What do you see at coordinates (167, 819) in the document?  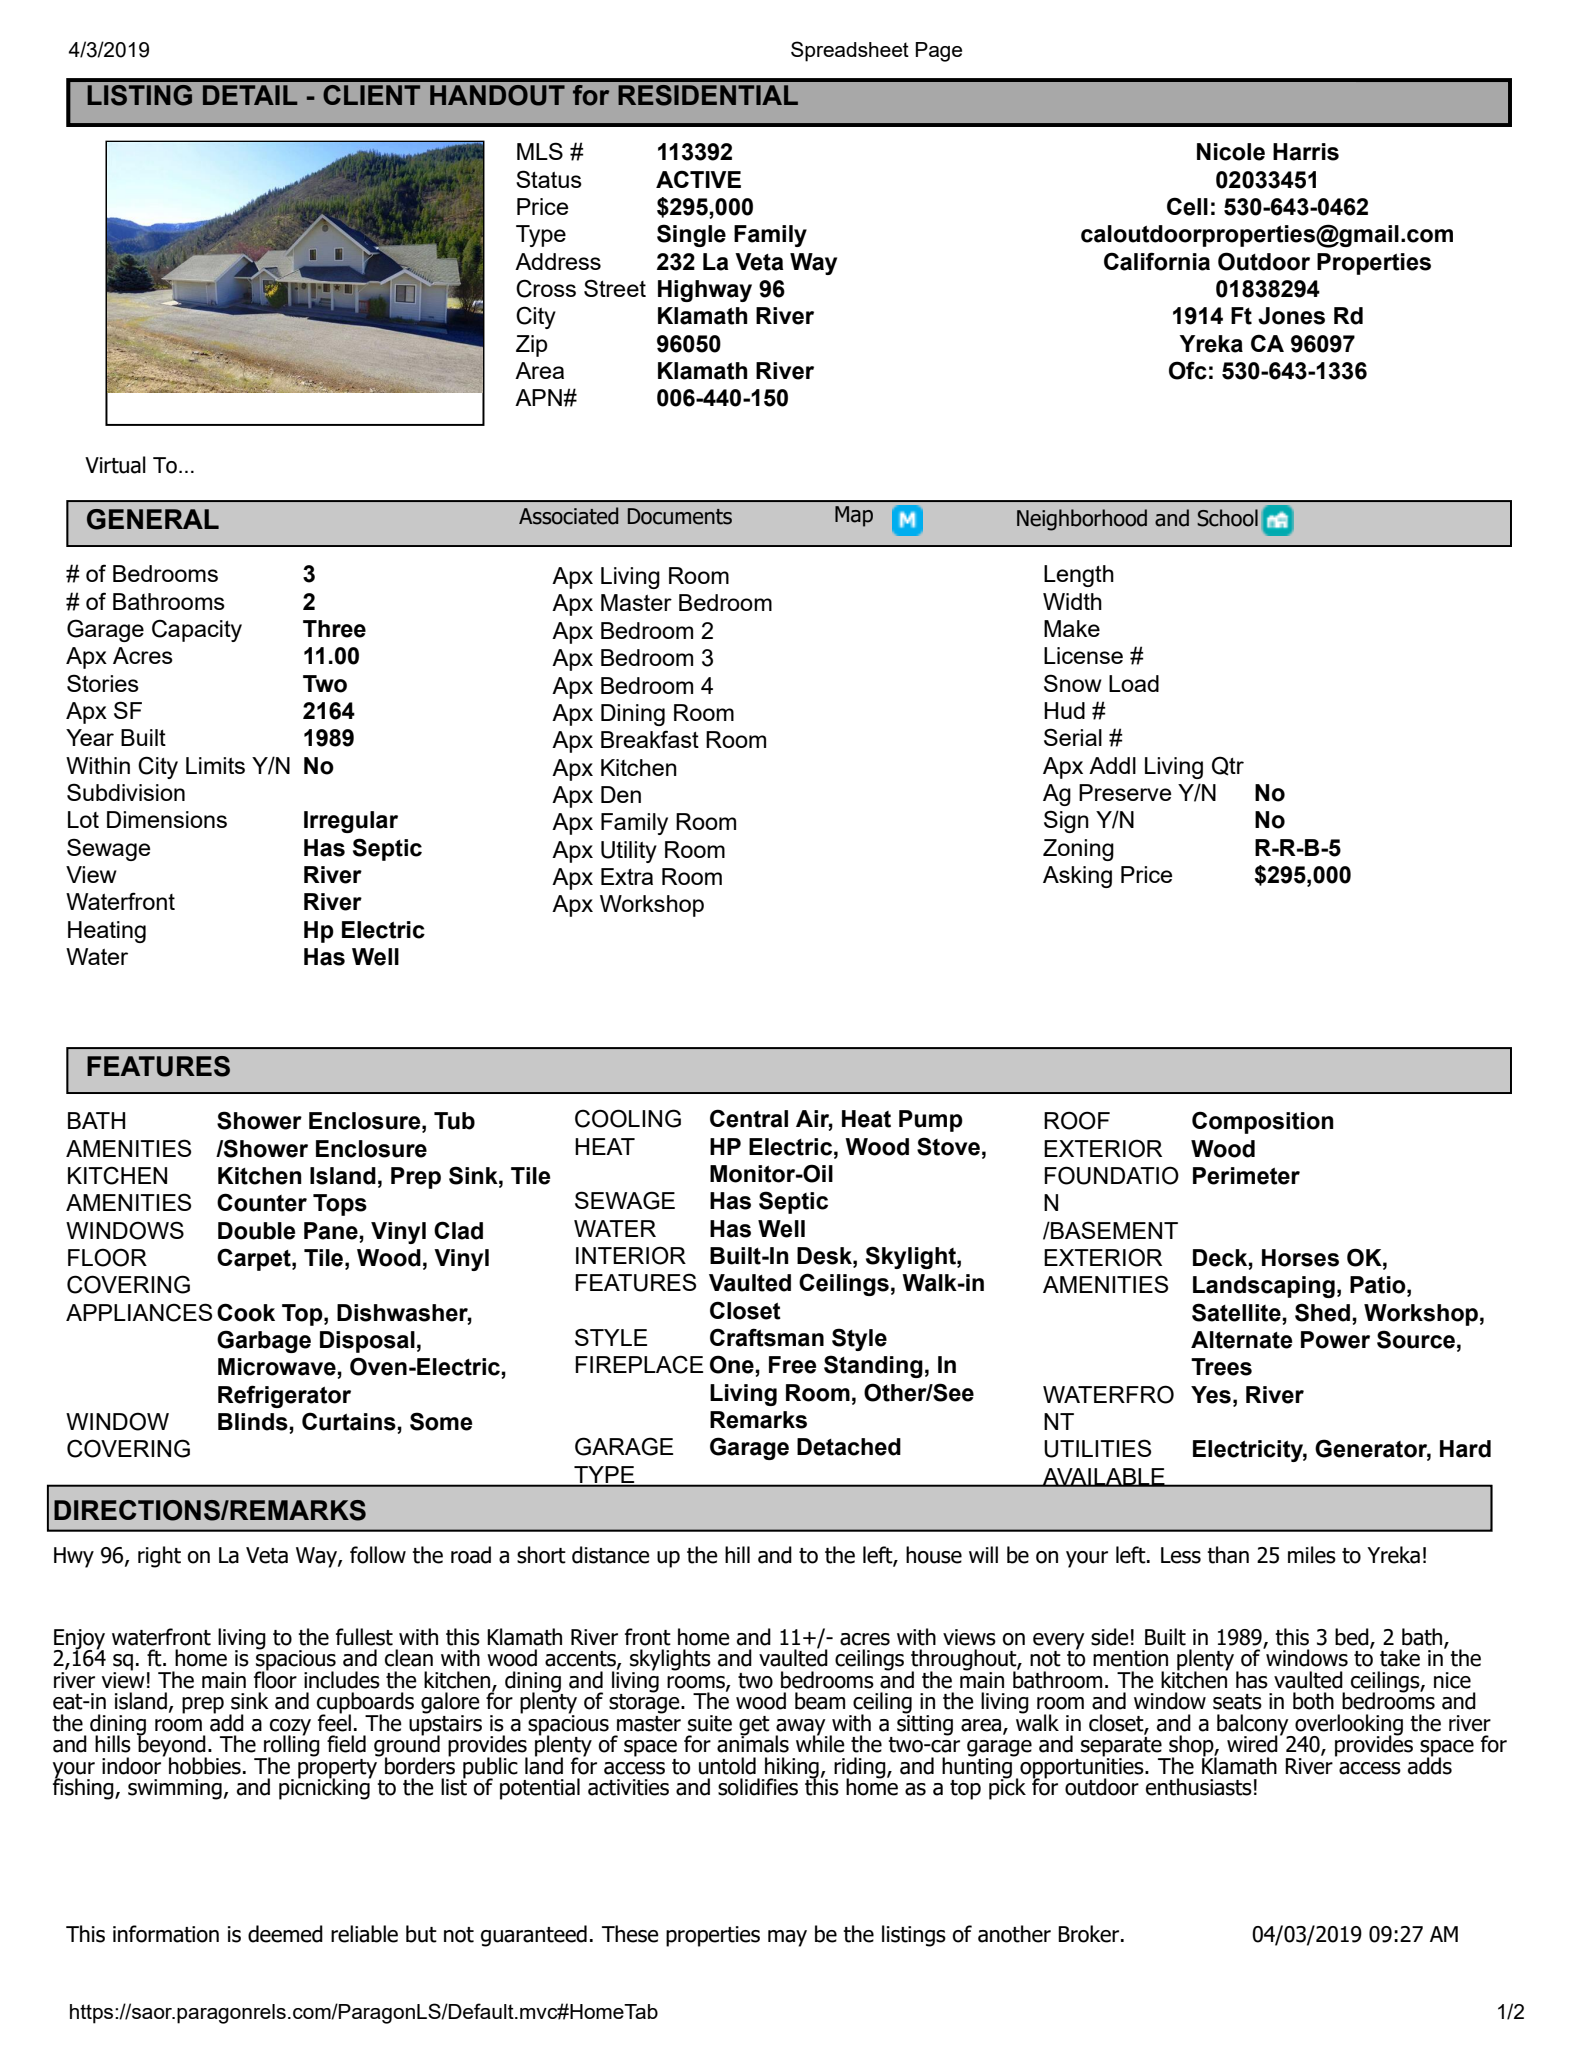 I see `Dimensions` at bounding box center [167, 819].
